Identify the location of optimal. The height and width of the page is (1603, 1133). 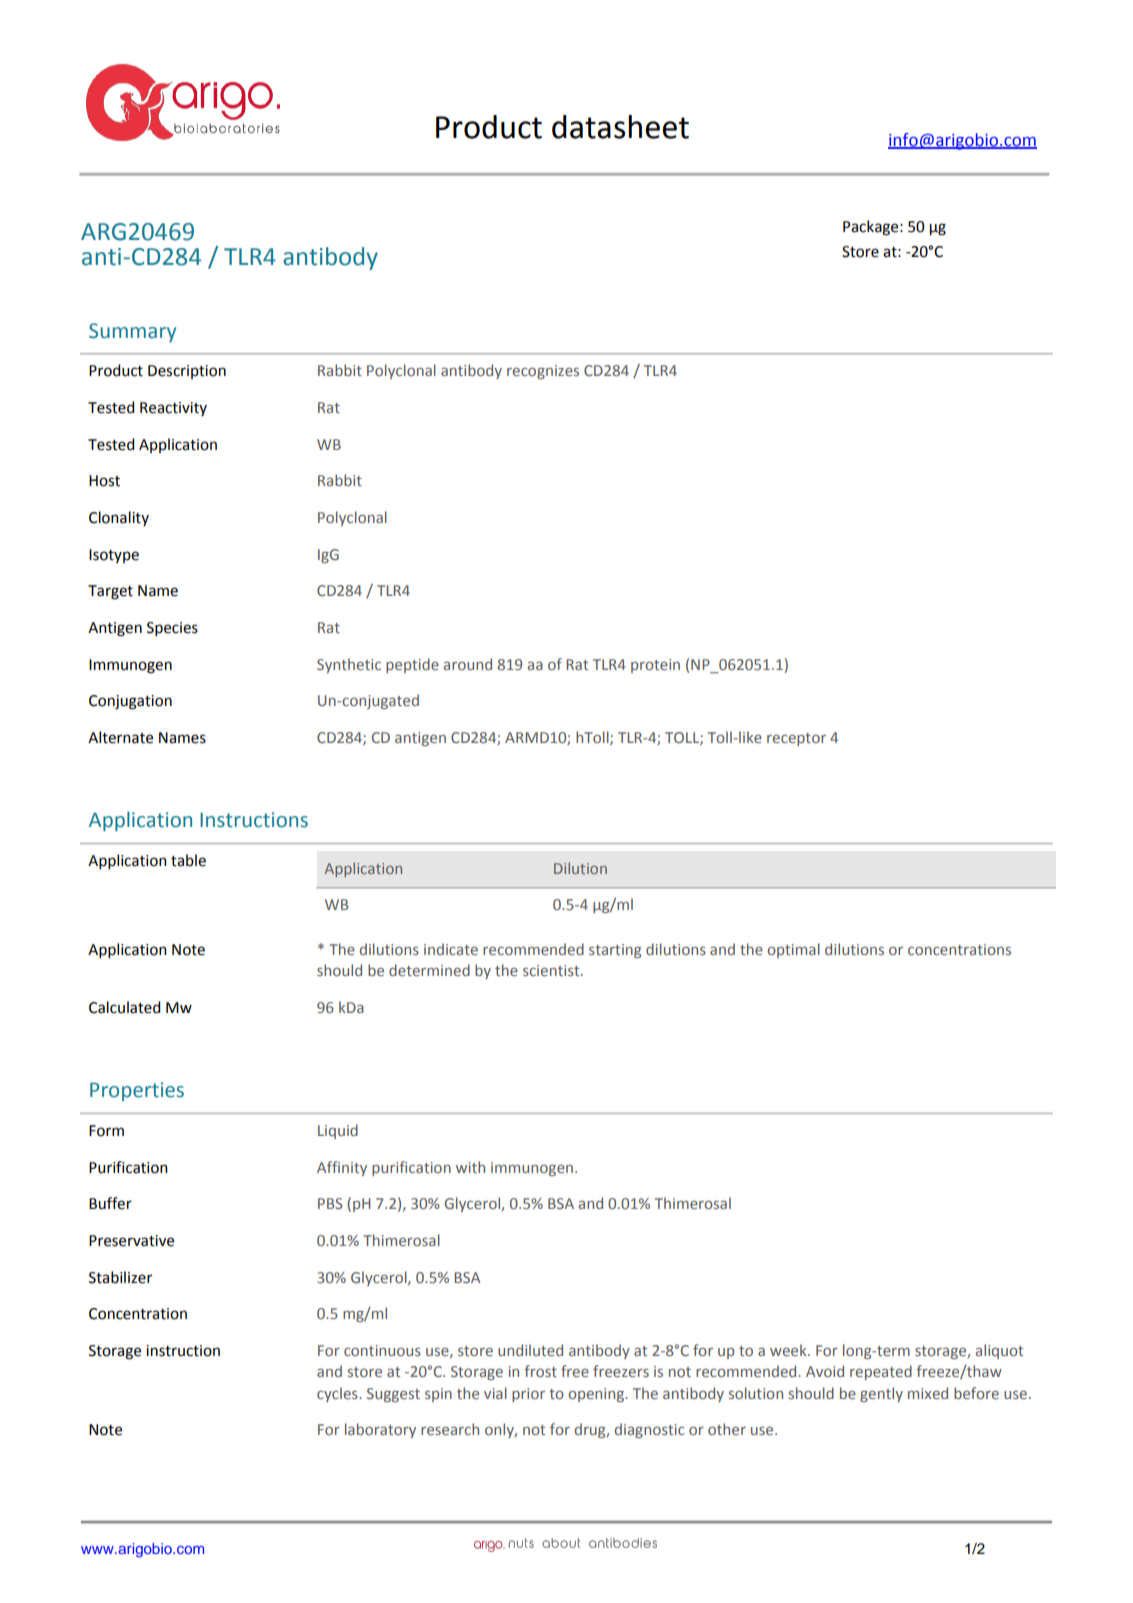
(793, 950).
